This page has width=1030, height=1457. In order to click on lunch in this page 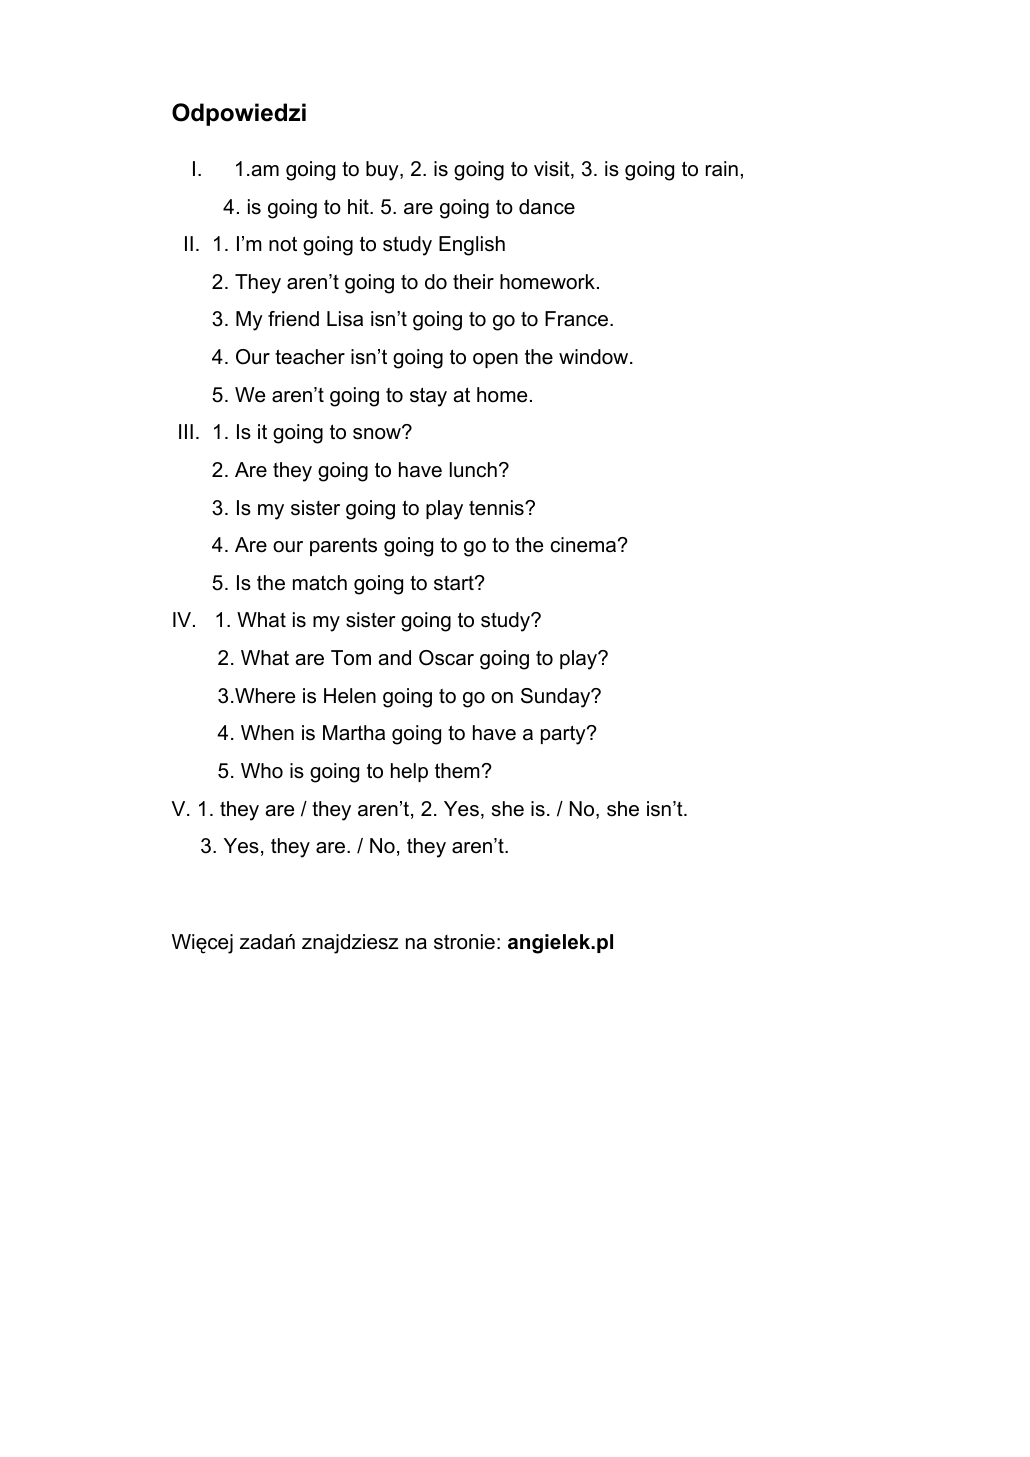, I will do `click(473, 470)`.
